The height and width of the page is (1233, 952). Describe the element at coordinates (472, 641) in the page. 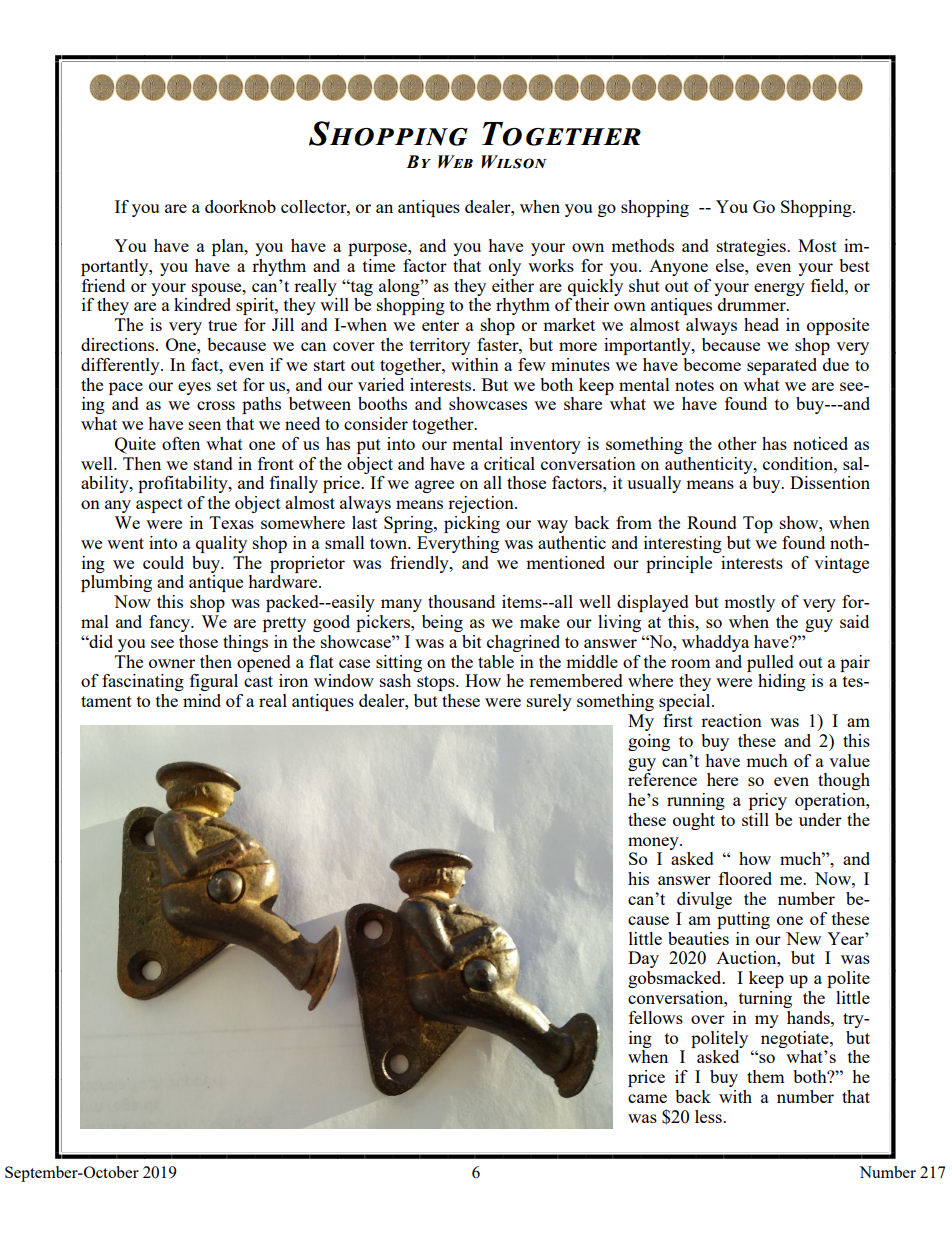

I see `bit` at that location.
